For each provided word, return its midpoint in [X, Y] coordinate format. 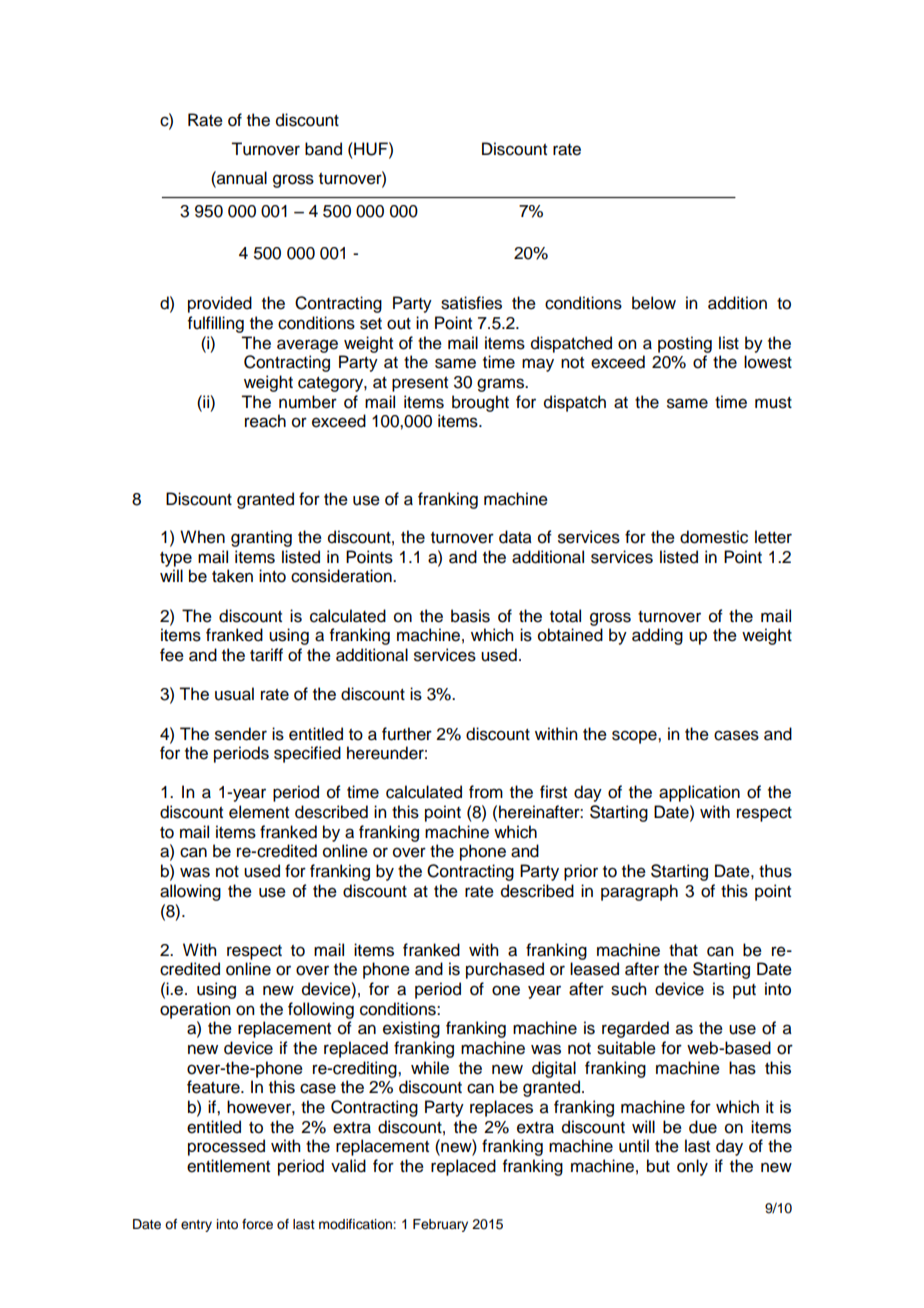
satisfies [471, 303]
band [323, 149]
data [515, 537]
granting [261, 538]
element [259, 812]
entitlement [228, 1166]
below [654, 303]
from [486, 792]
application [699, 793]
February [440, 1225]
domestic [714, 537]
